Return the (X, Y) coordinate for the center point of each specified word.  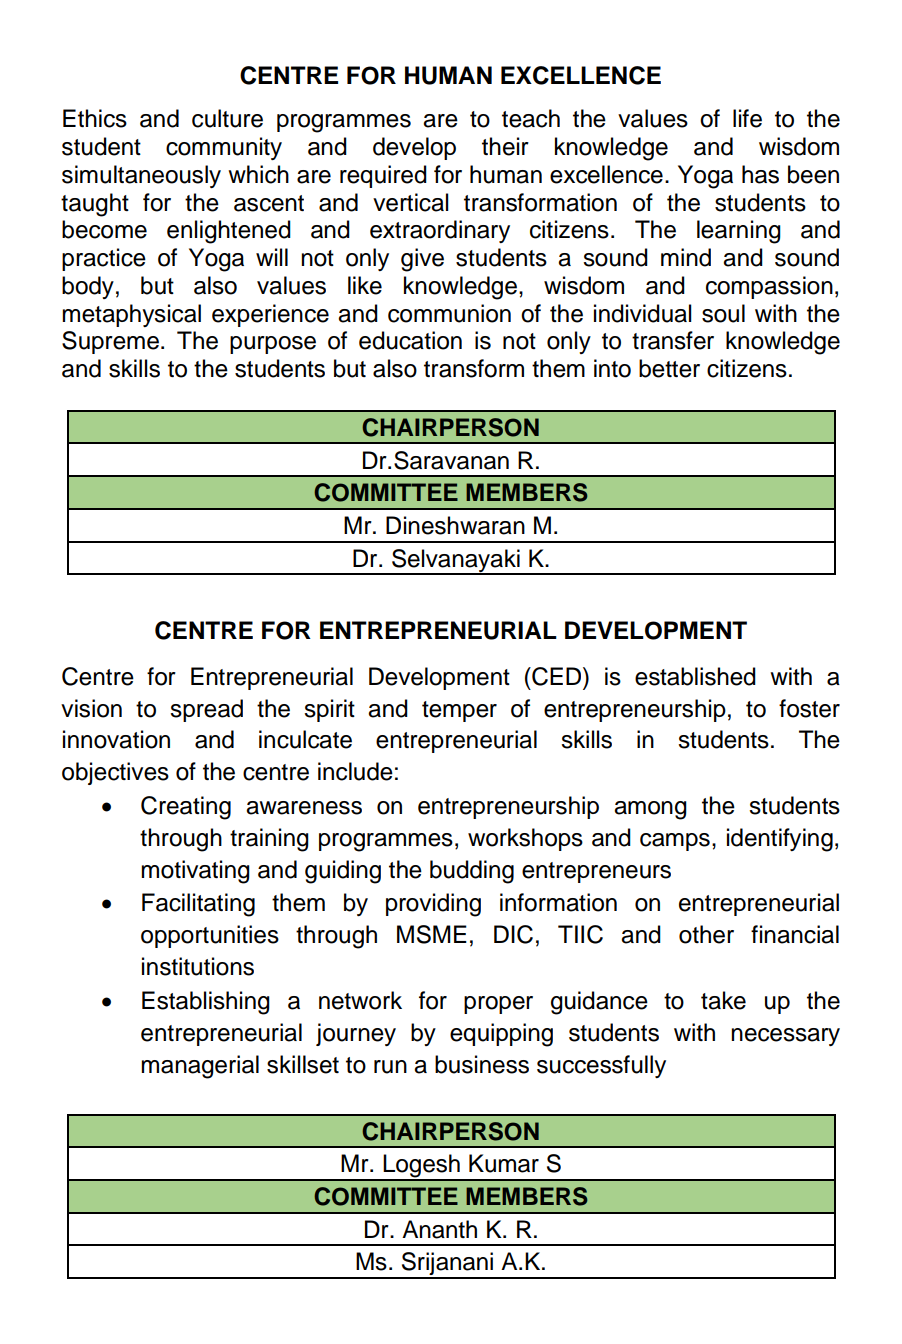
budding (472, 872)
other (706, 934)
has (760, 174)
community (224, 148)
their (505, 146)
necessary (785, 1037)
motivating (195, 872)
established (695, 676)
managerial (200, 1067)
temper (459, 711)
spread (206, 710)
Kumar (504, 1163)
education (410, 340)
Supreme (110, 342)
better (669, 368)
